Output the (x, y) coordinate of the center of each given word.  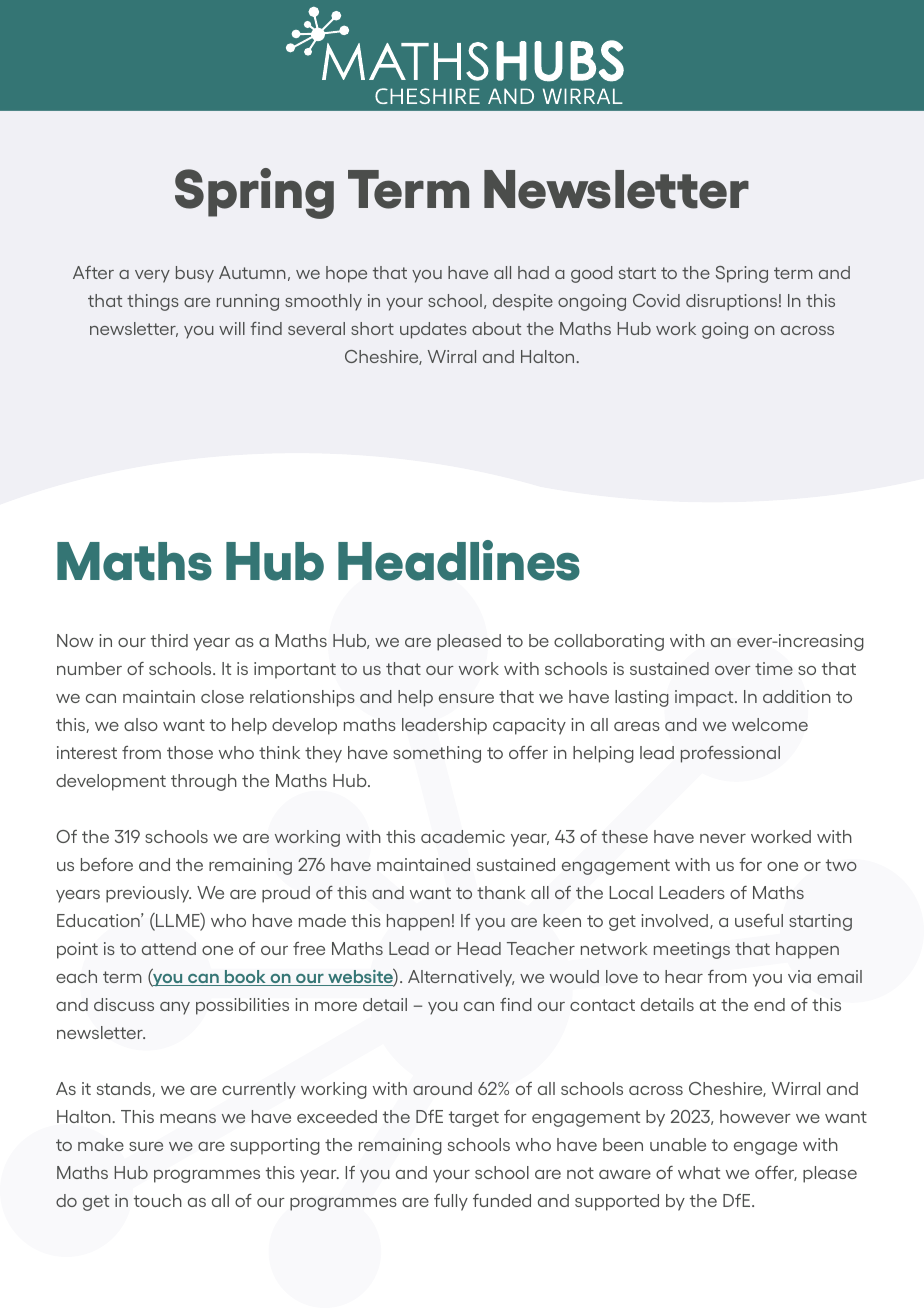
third (169, 640)
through (204, 782)
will (232, 328)
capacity (529, 726)
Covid (656, 300)
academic (463, 836)
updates (433, 330)
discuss (124, 1004)
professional (730, 754)
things (153, 302)
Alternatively (461, 978)
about (496, 328)
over (733, 670)
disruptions (731, 302)
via (799, 976)
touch (158, 1200)
